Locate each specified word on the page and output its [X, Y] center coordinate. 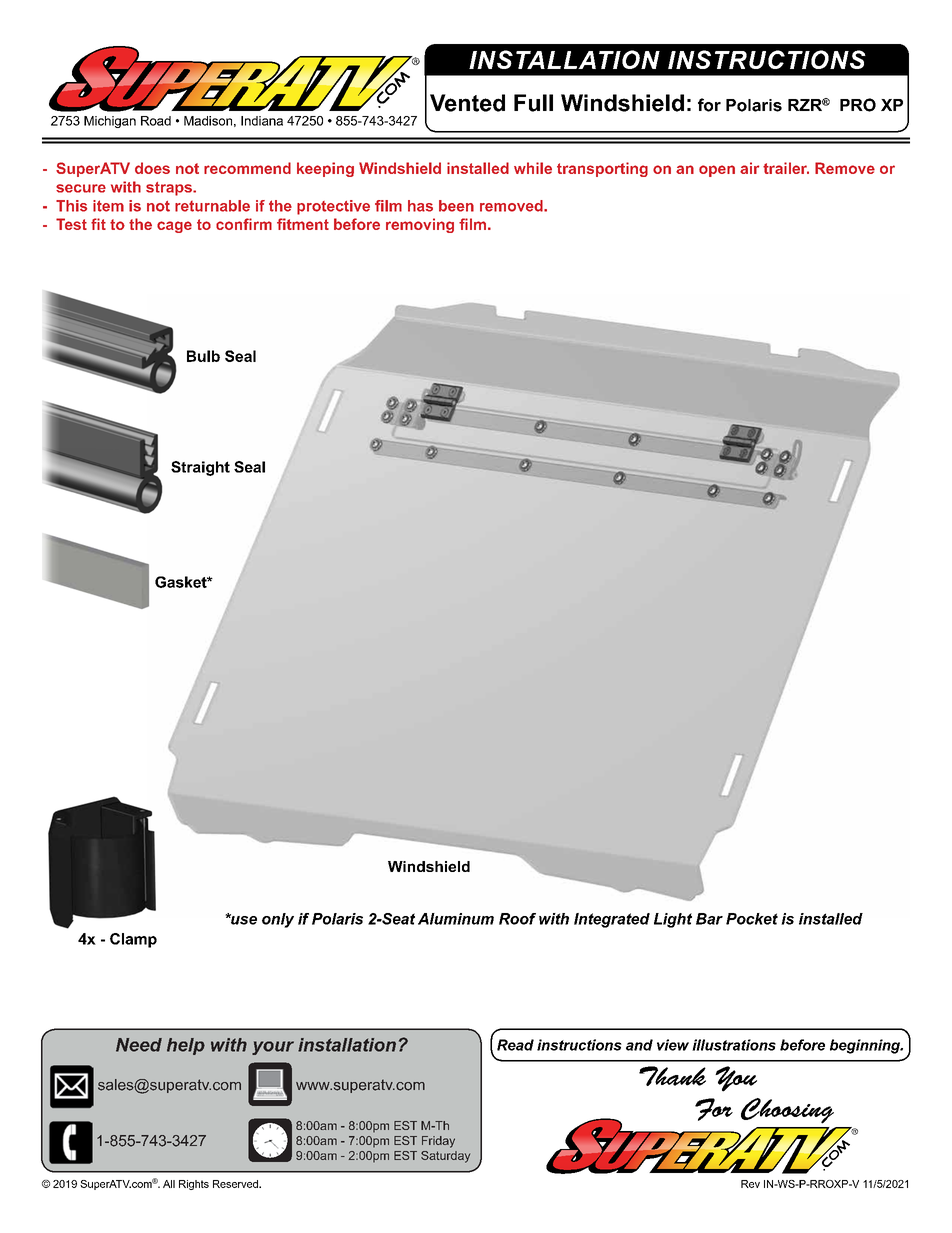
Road [156, 121]
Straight [200, 468]
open [717, 171]
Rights [194, 1185]
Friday [438, 1142]
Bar [709, 919]
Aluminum [456, 919]
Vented [467, 103]
